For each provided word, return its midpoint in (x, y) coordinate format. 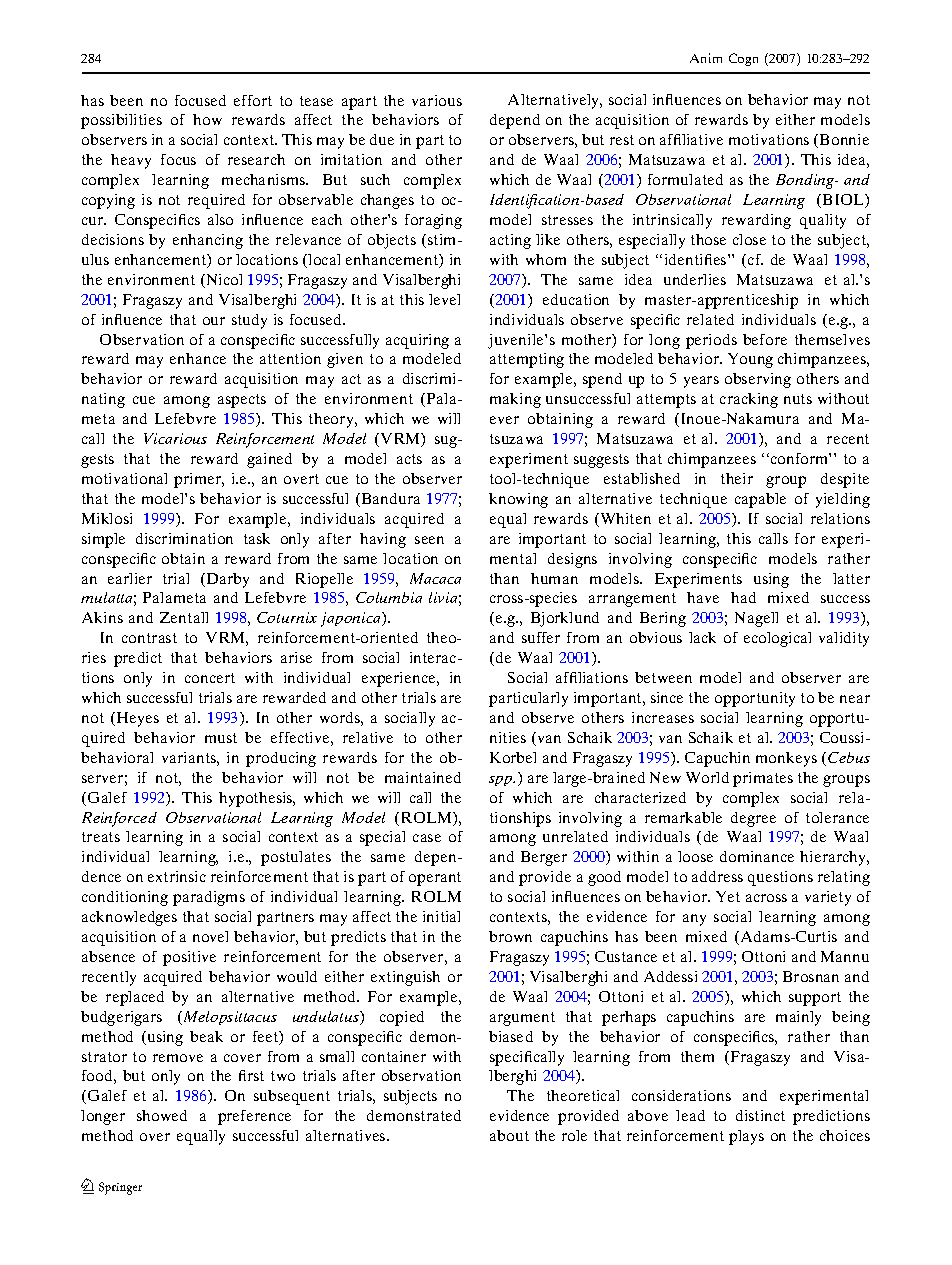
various (437, 100)
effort (253, 100)
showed (162, 1115)
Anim (706, 58)
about (509, 1135)
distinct (760, 1115)
